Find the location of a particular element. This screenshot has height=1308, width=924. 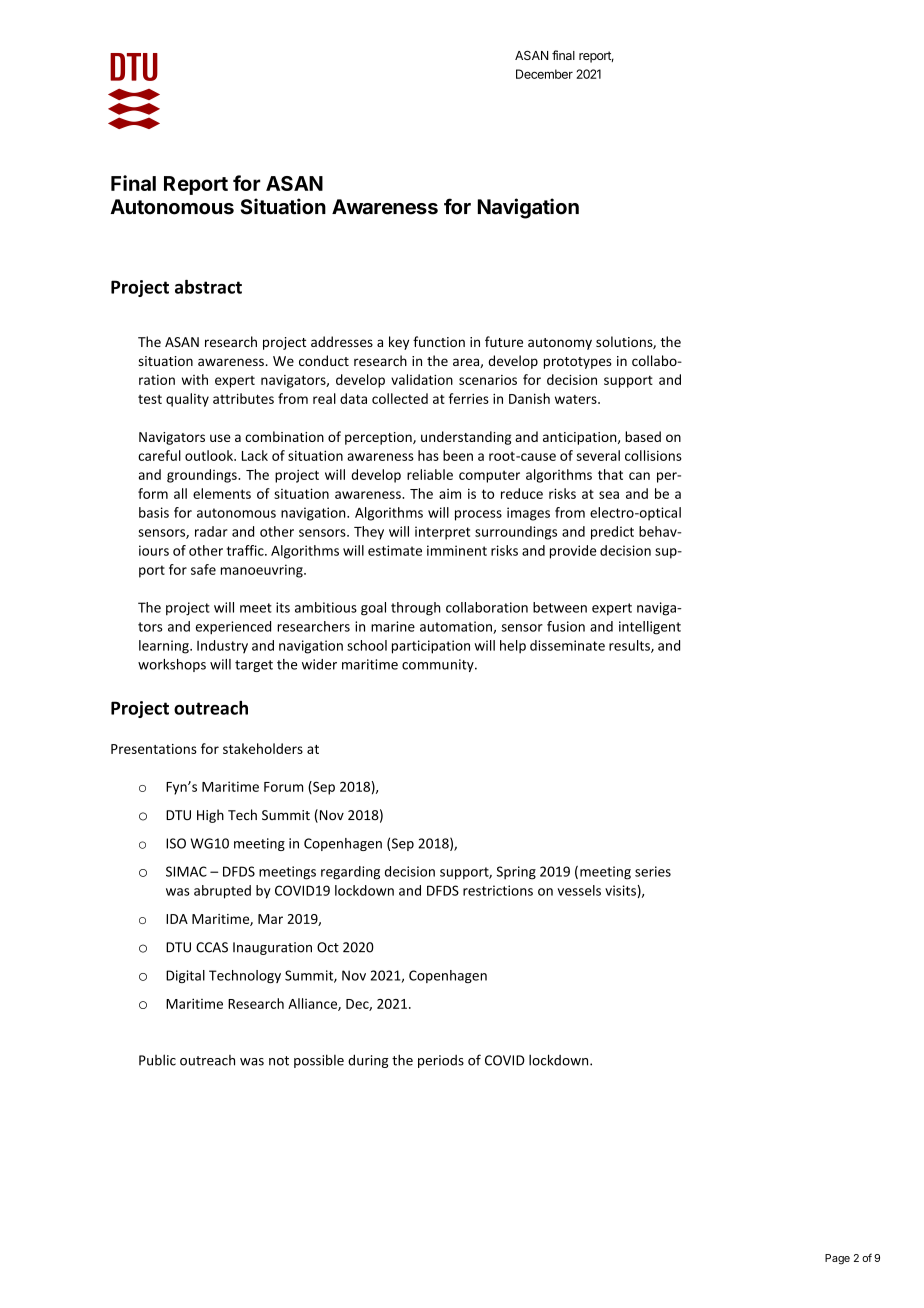

series is located at coordinates (653, 871).
